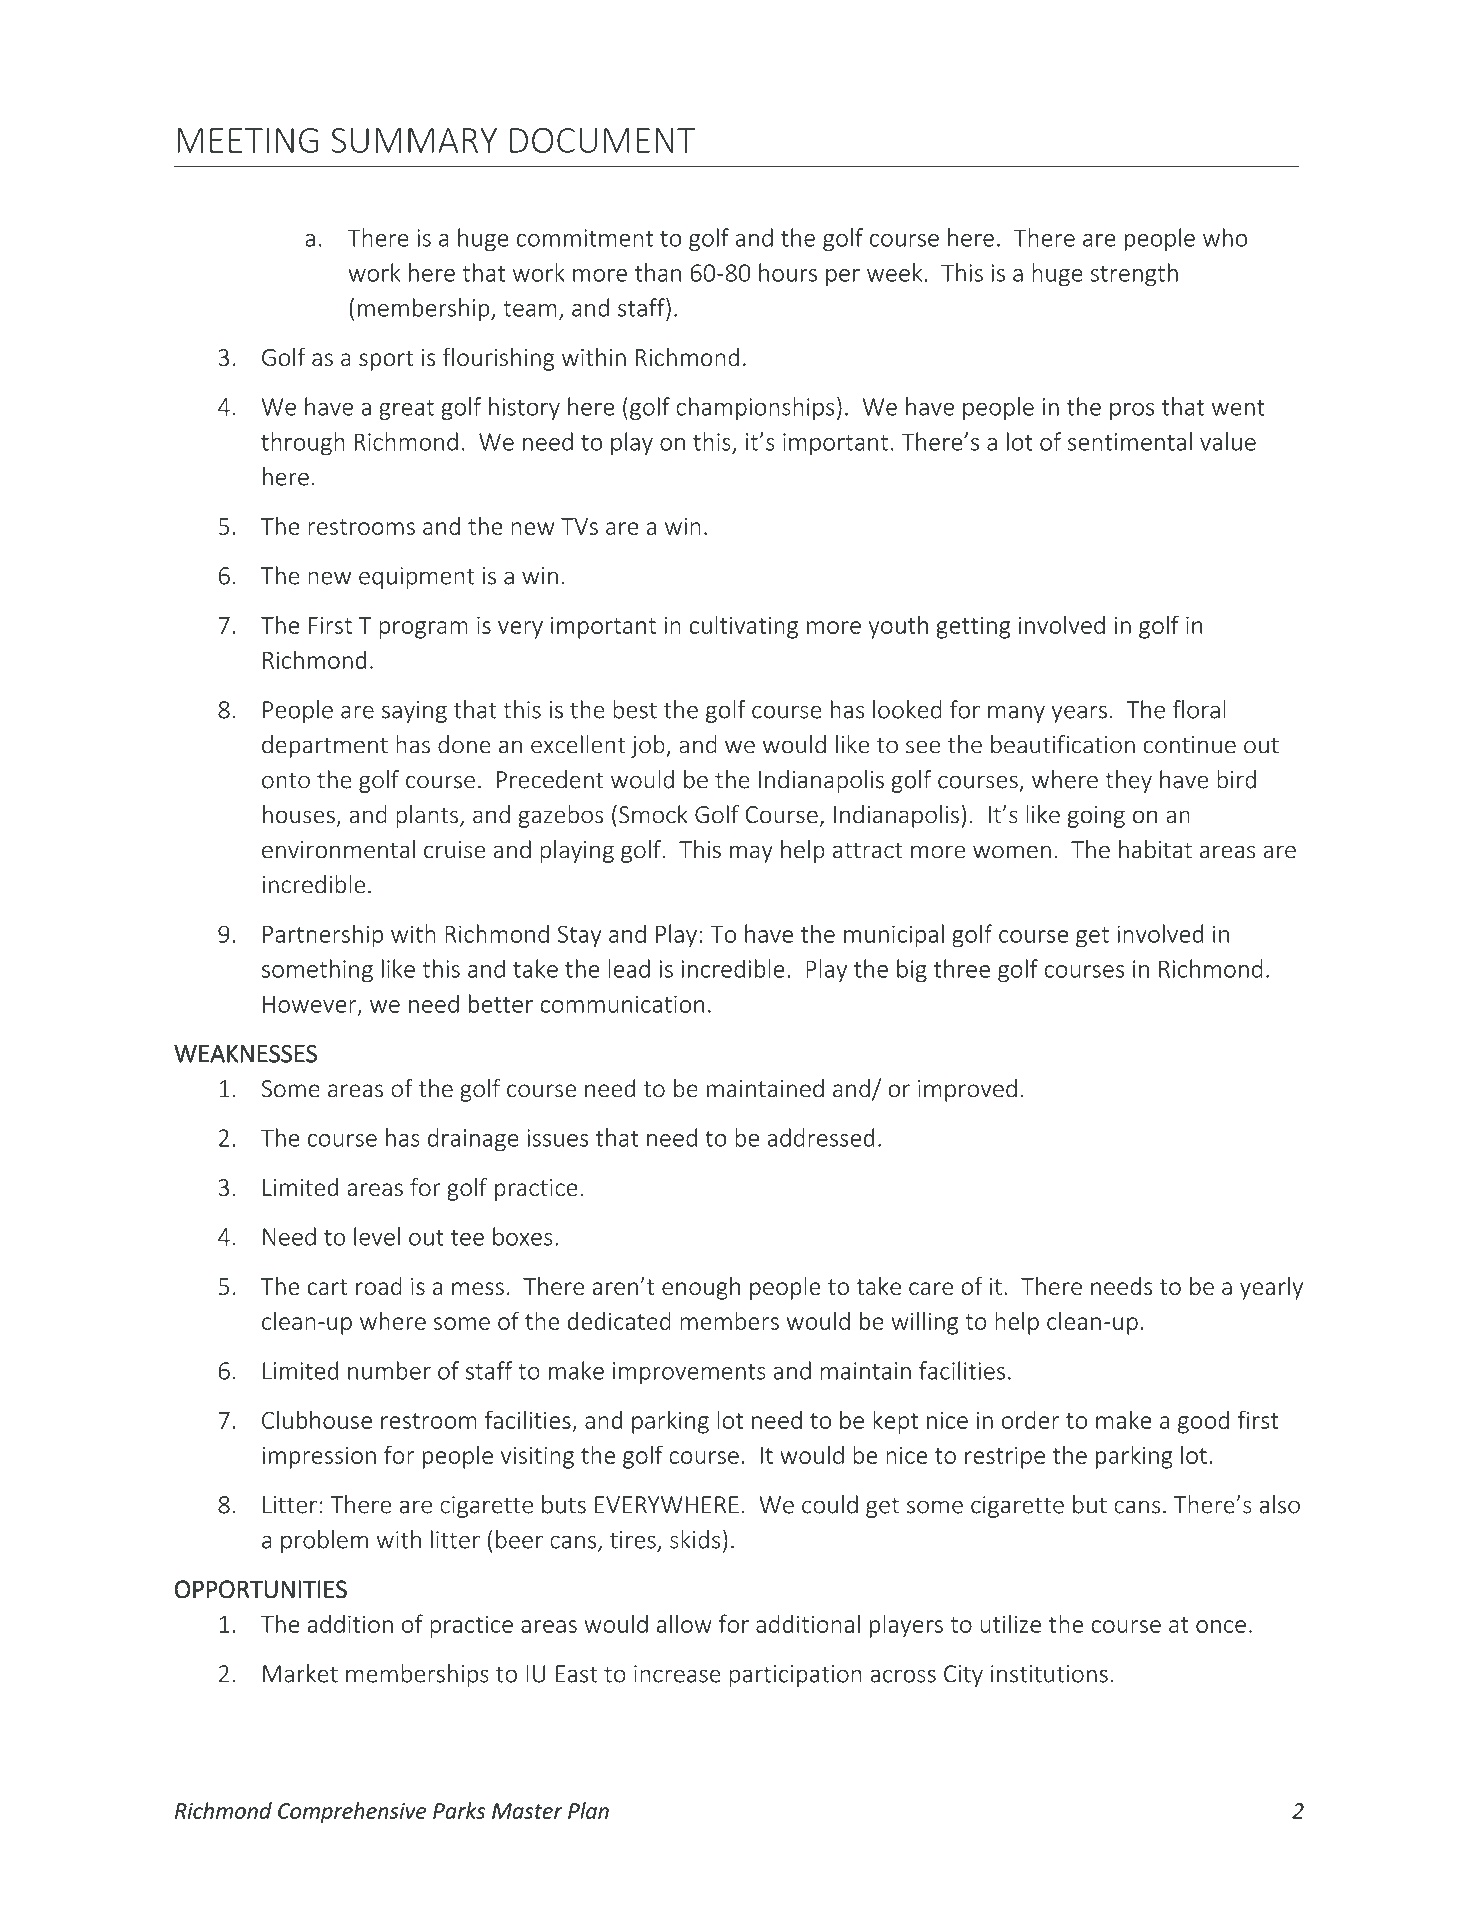  I want to click on hours, so click(788, 272).
